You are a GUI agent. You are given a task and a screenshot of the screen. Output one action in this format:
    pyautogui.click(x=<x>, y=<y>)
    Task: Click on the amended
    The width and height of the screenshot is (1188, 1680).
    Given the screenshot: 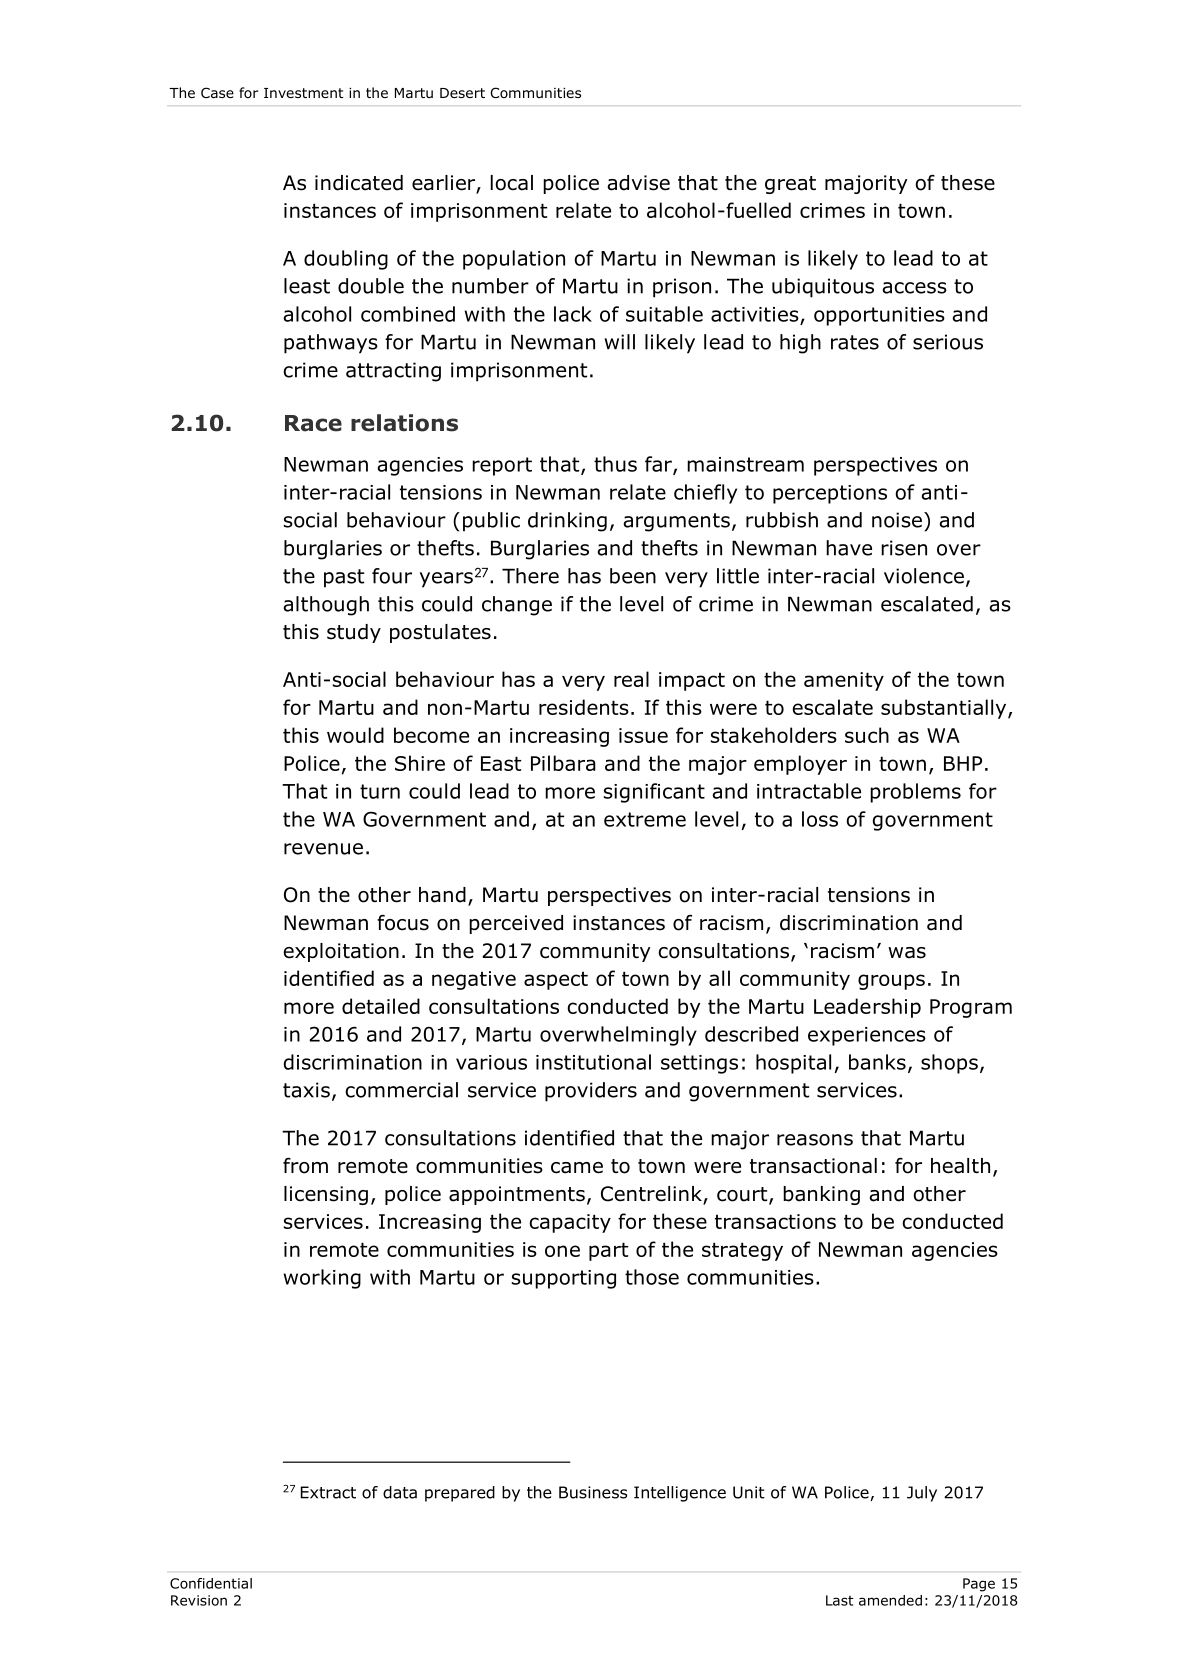 What is the action you would take?
    pyautogui.click(x=890, y=1600)
